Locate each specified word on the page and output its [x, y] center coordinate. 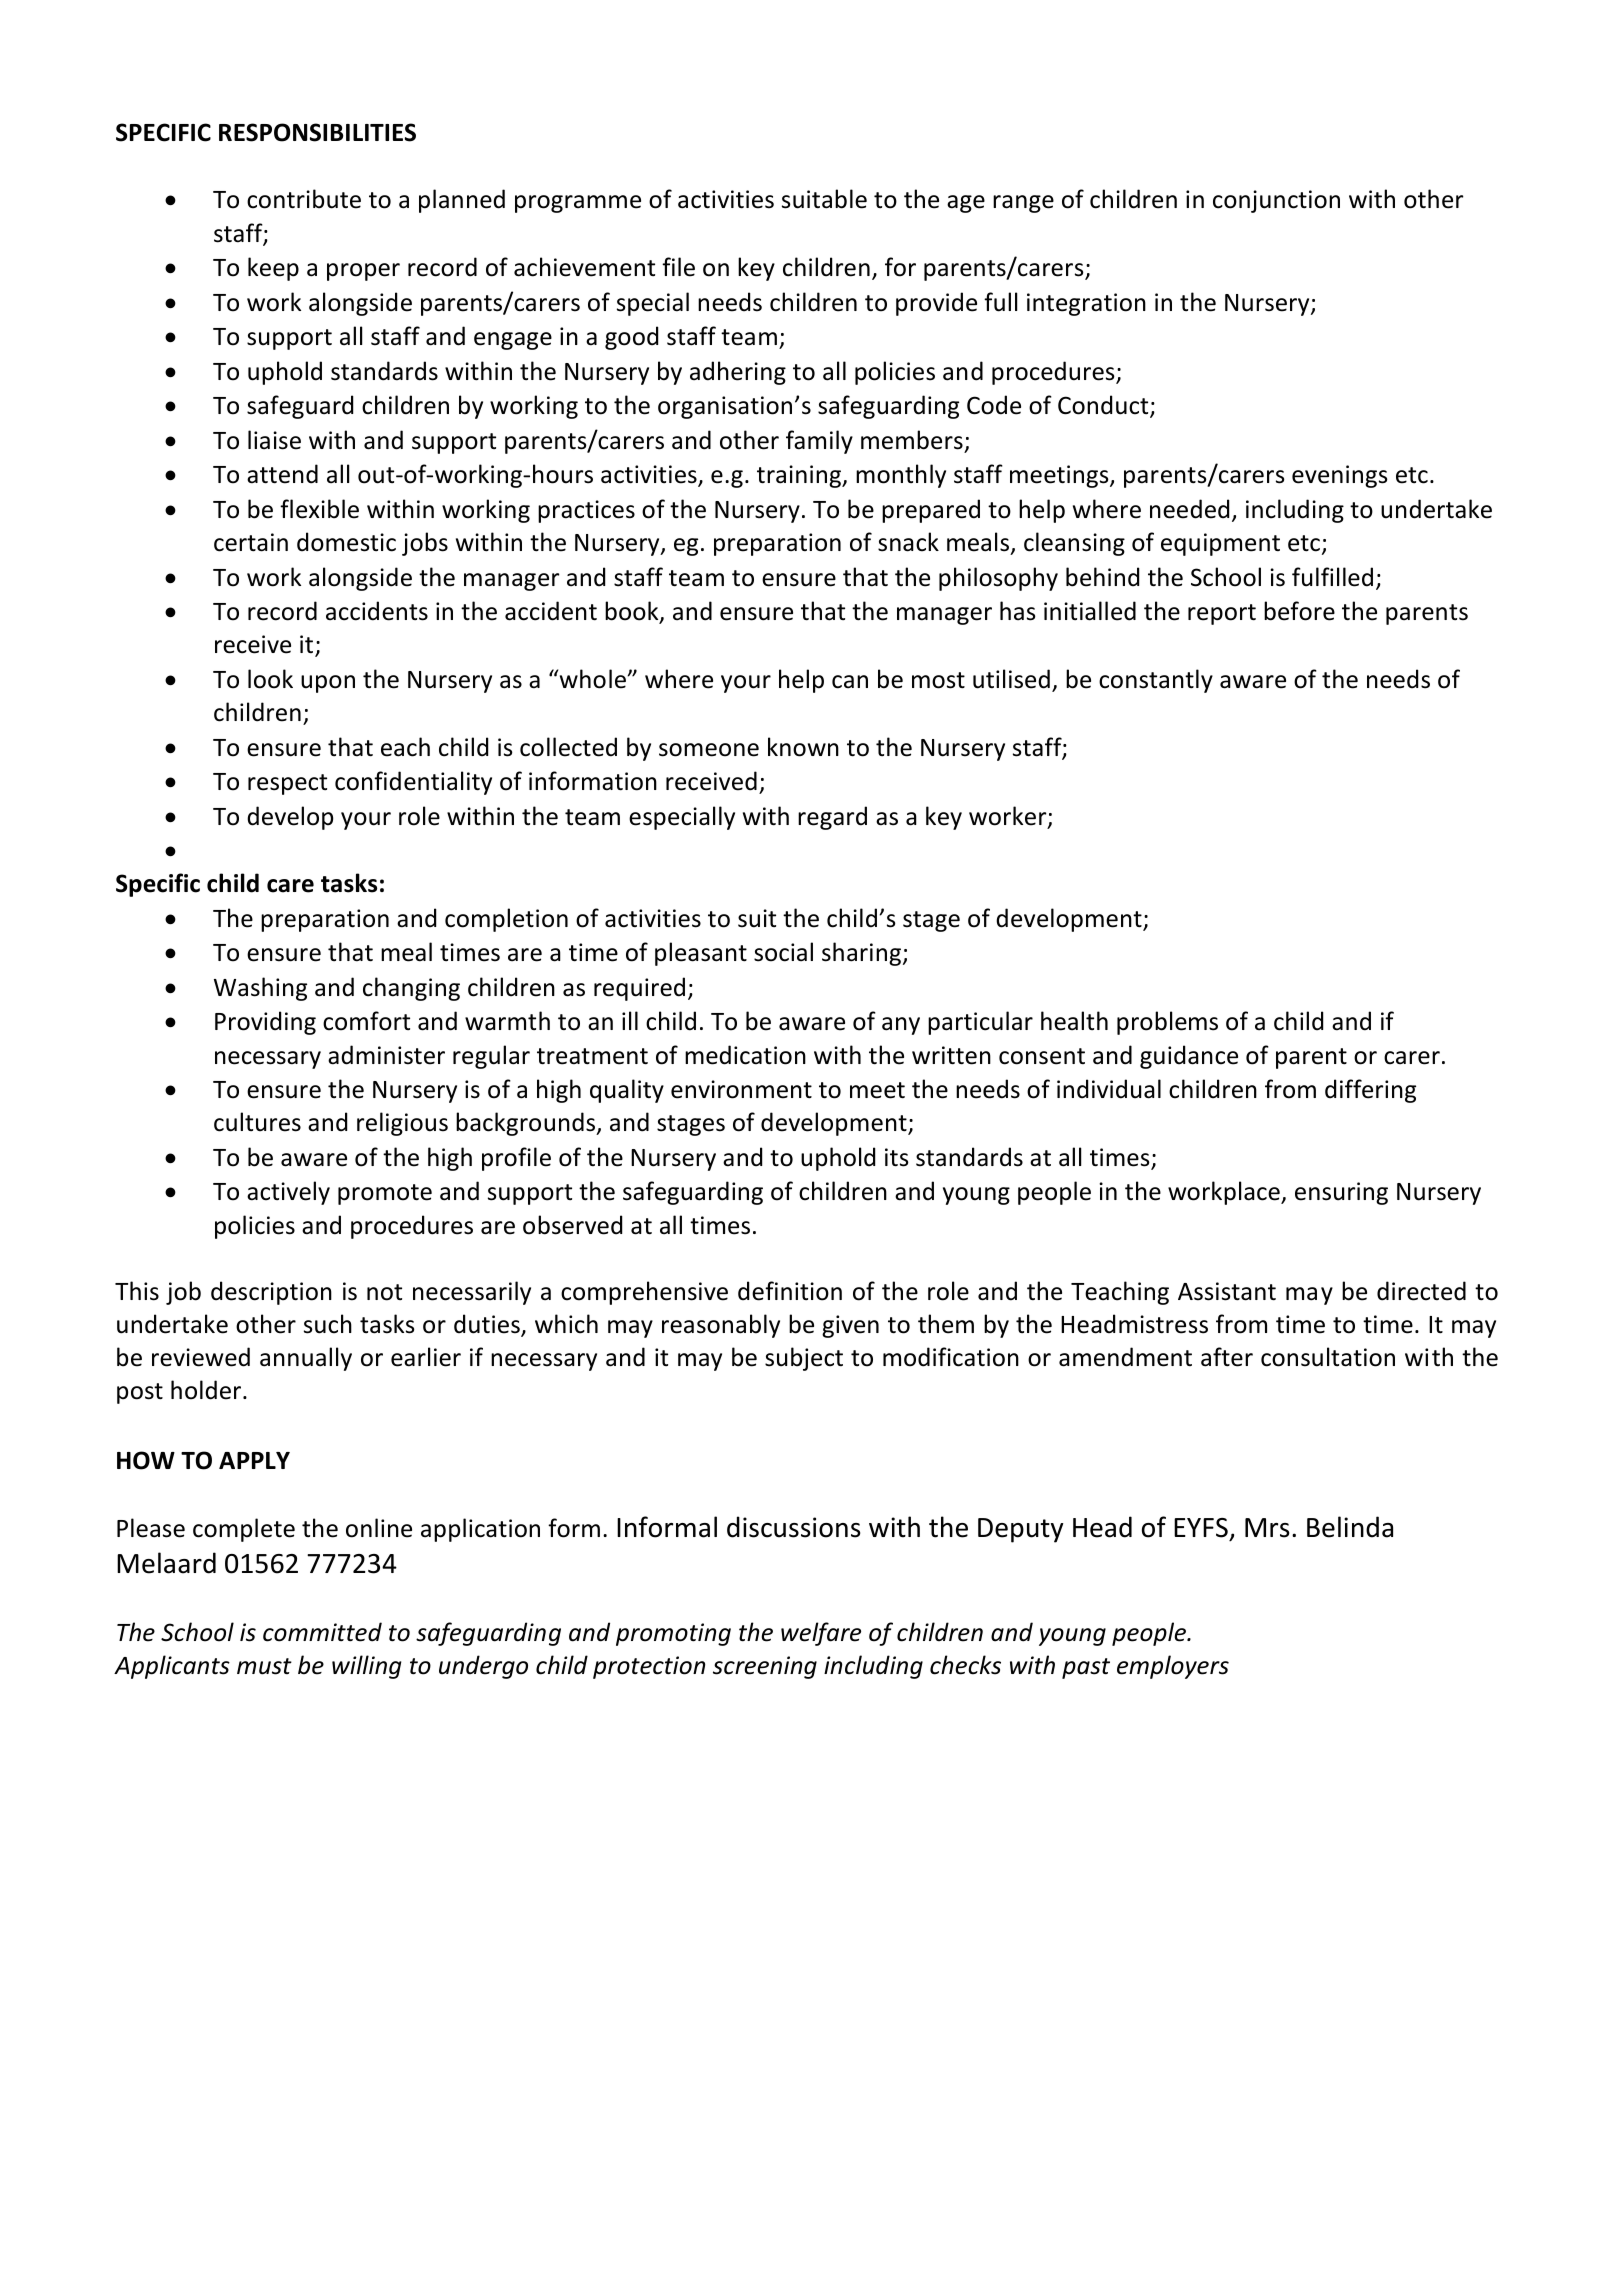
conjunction [1276, 201]
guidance [1189, 1057]
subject [804, 1359]
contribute [304, 199]
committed [322, 1632]
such [328, 1324]
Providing [265, 1023]
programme [578, 204]
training [800, 476]
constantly [1156, 681]
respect [287, 784]
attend [282, 474]
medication [745, 1055]
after [1227, 1357]
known [803, 747]
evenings [1340, 476]
